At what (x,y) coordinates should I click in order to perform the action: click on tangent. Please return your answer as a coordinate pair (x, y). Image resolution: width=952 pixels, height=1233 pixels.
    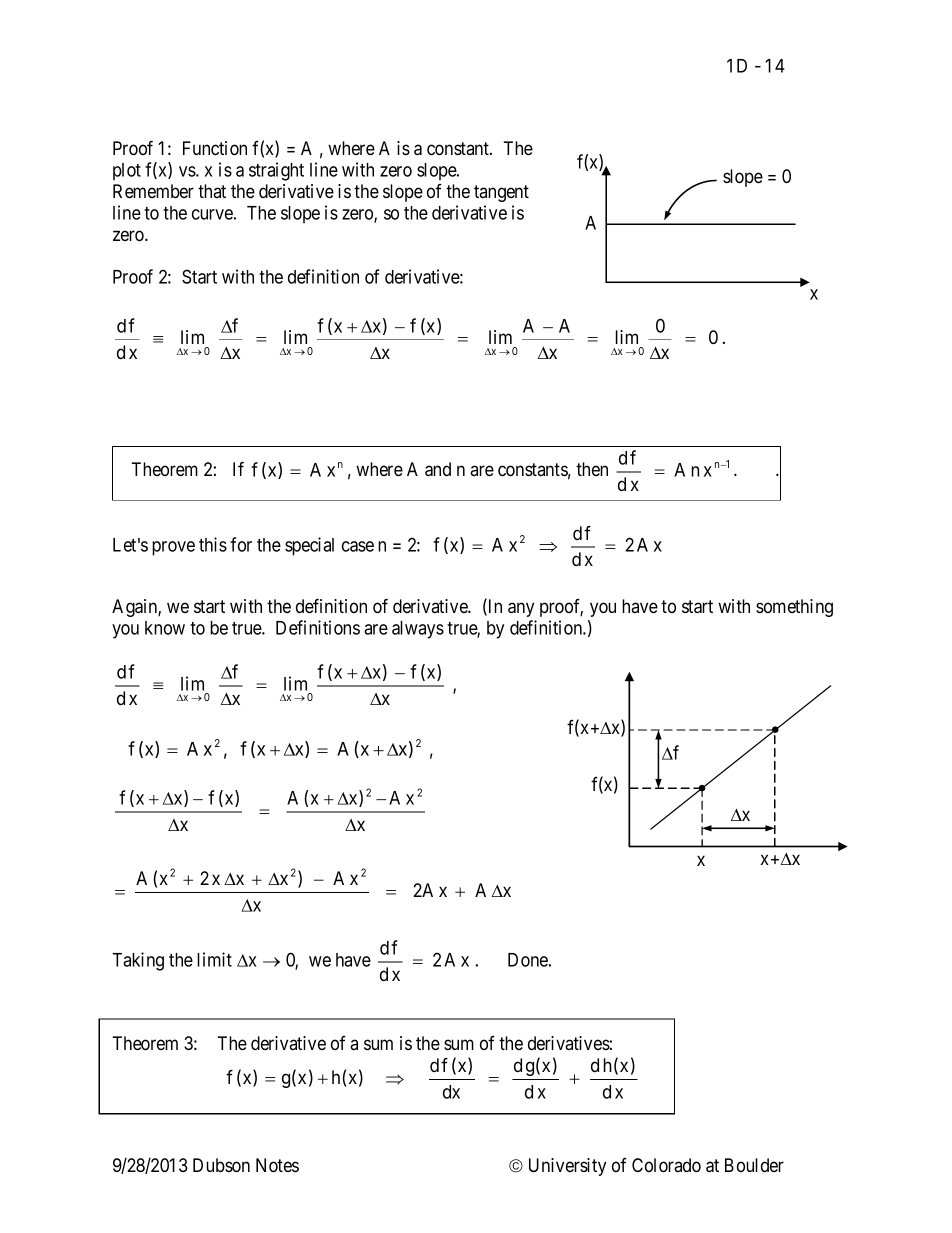
    Looking at the image, I should click on (501, 193).
